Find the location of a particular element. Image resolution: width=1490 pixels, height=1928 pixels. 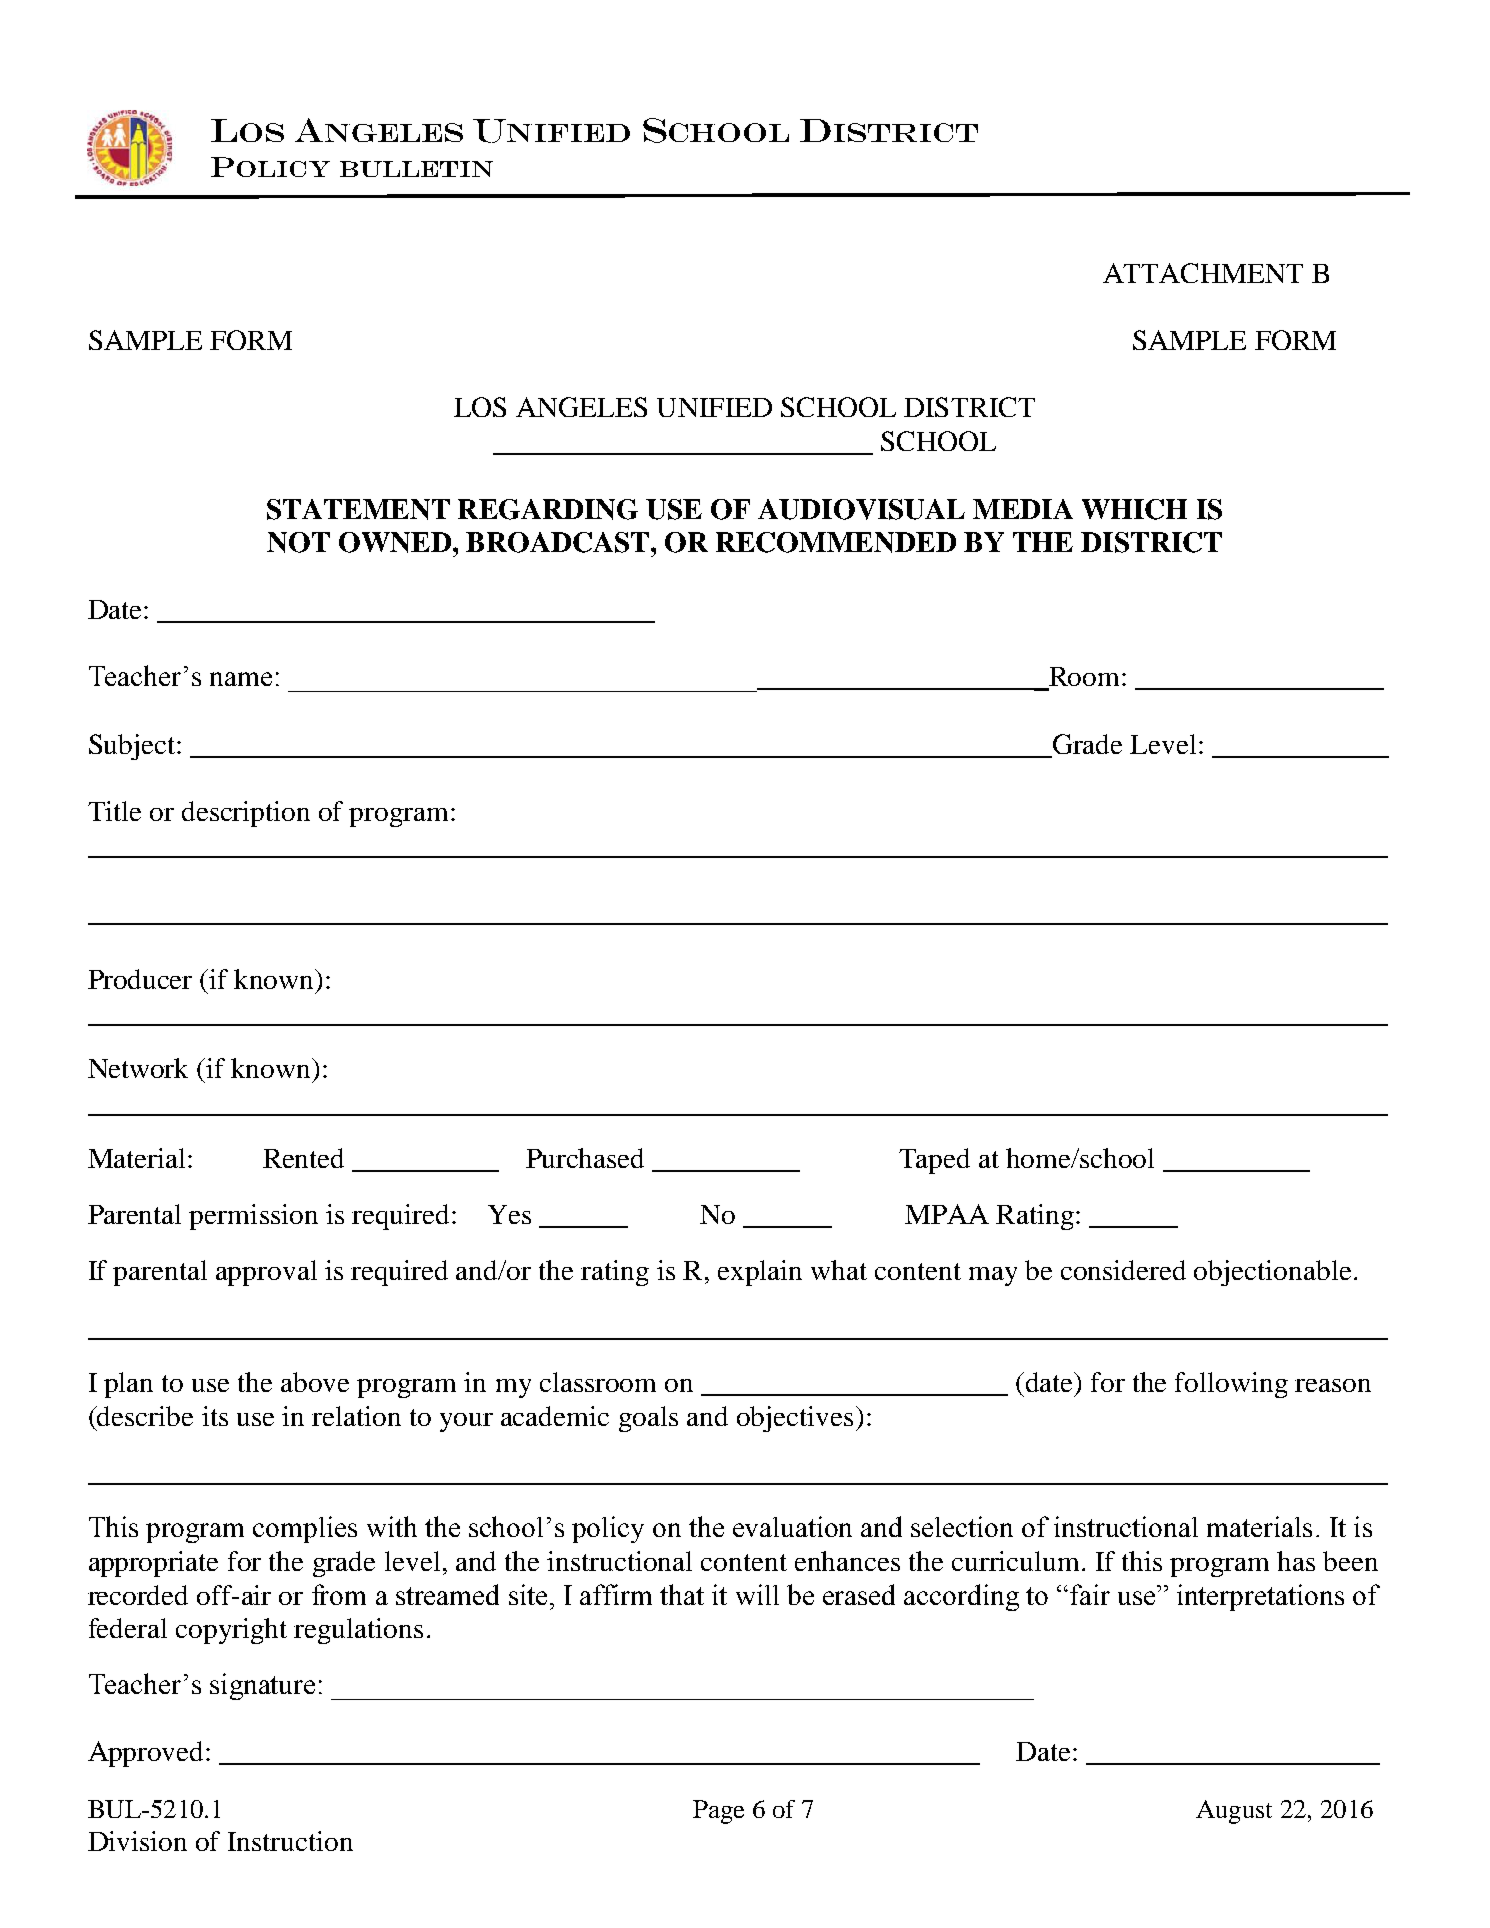

name is located at coordinates (241, 679).
